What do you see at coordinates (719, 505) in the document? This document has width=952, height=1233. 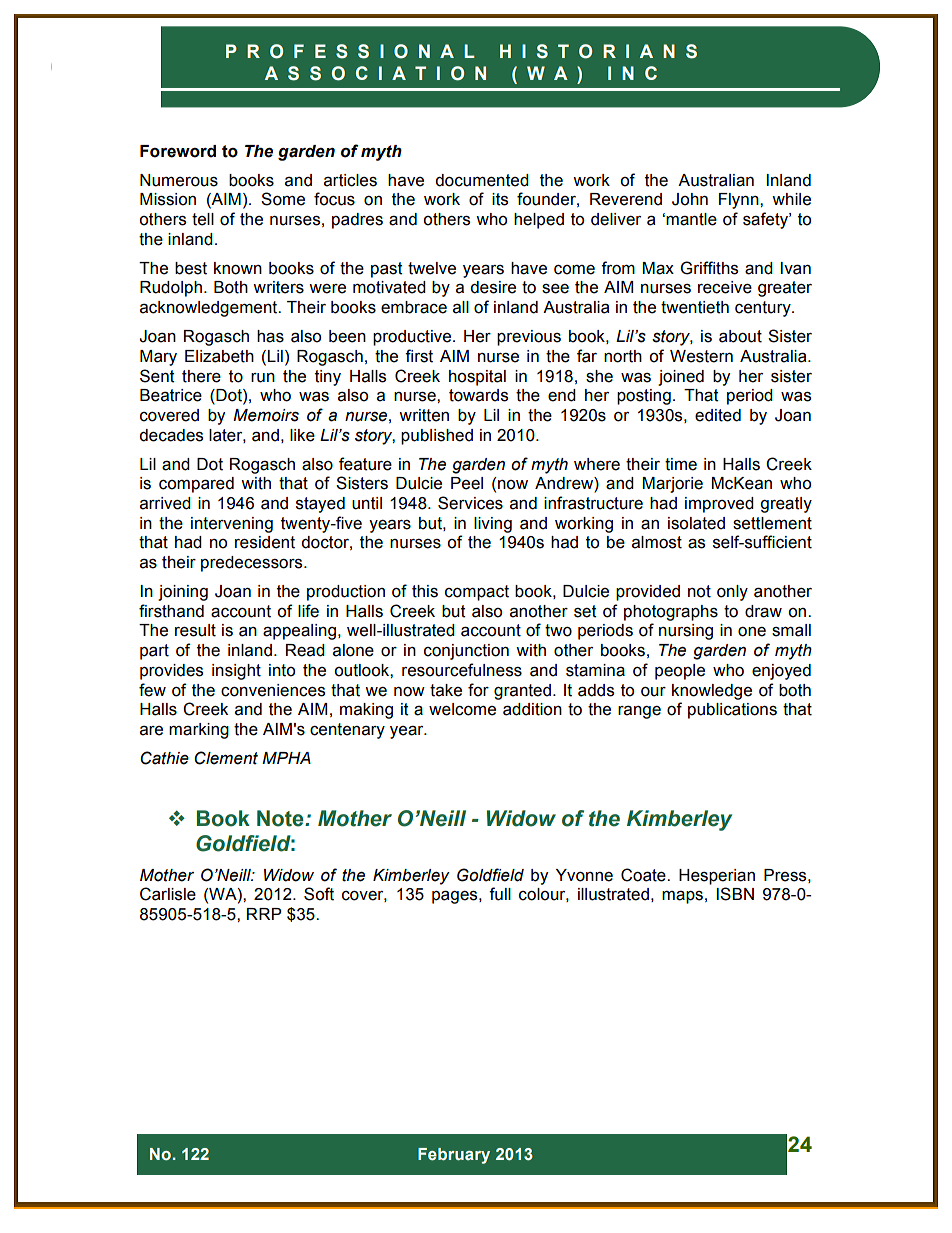 I see `improved` at bounding box center [719, 505].
